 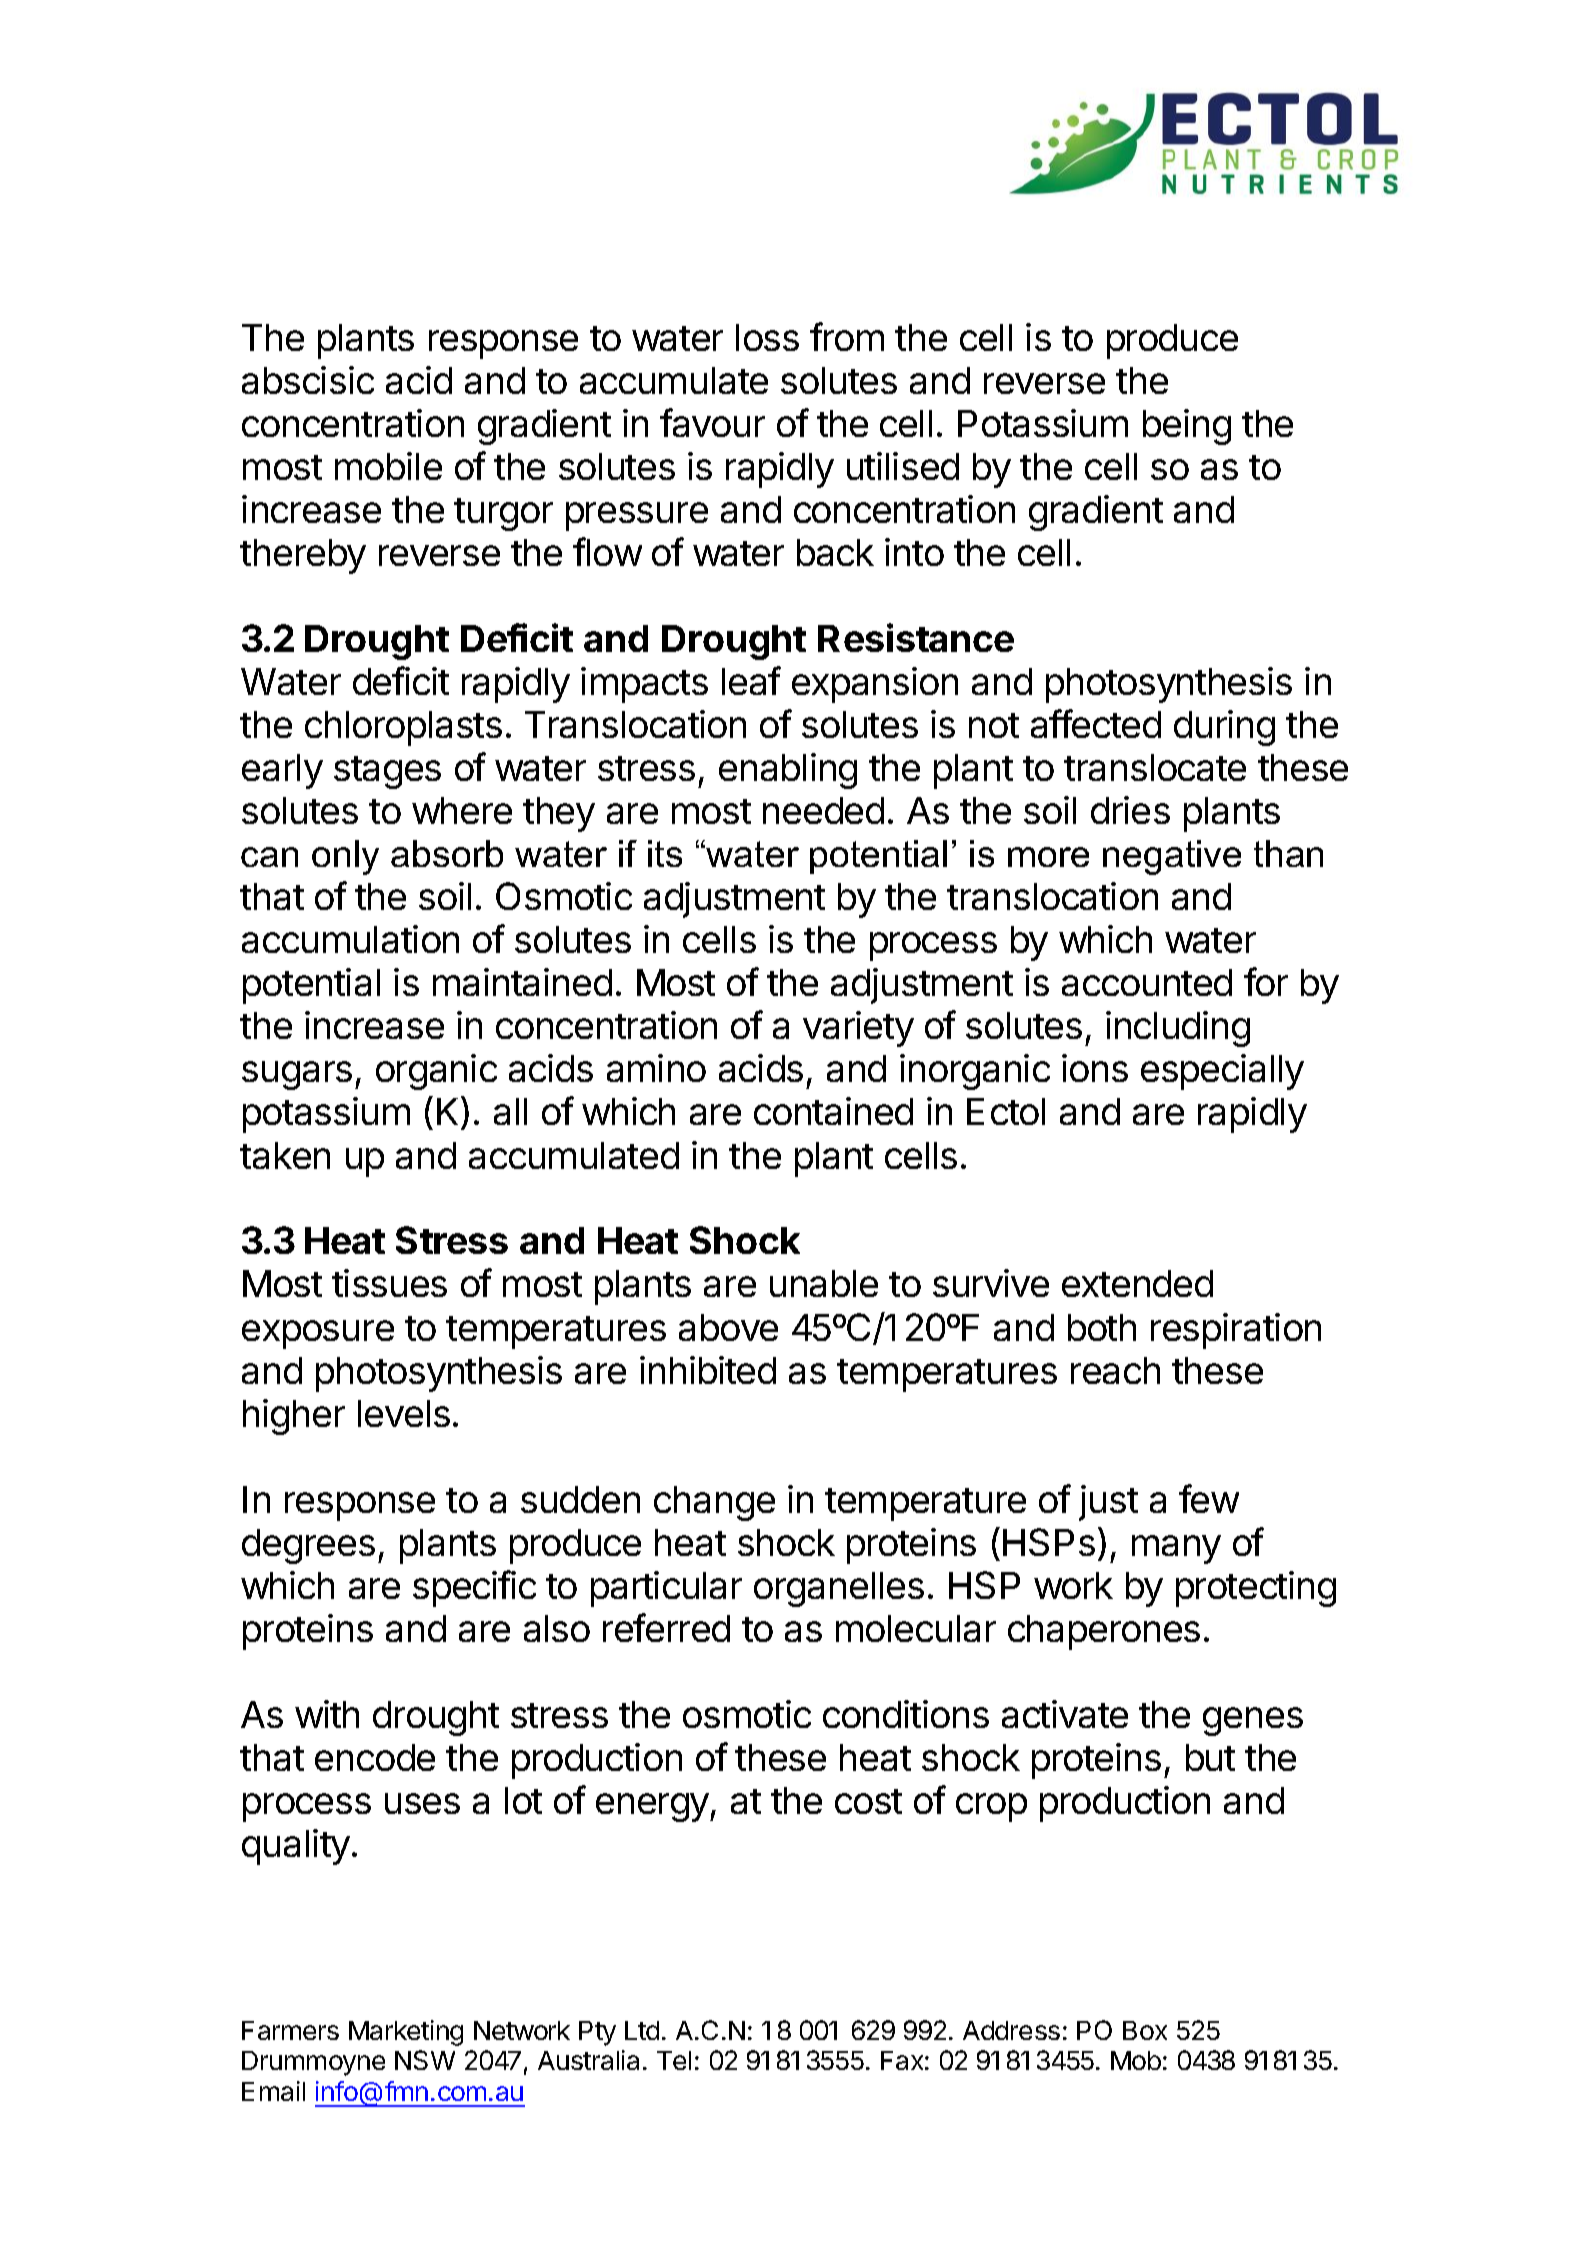 I want to click on loss, so click(x=767, y=337).
